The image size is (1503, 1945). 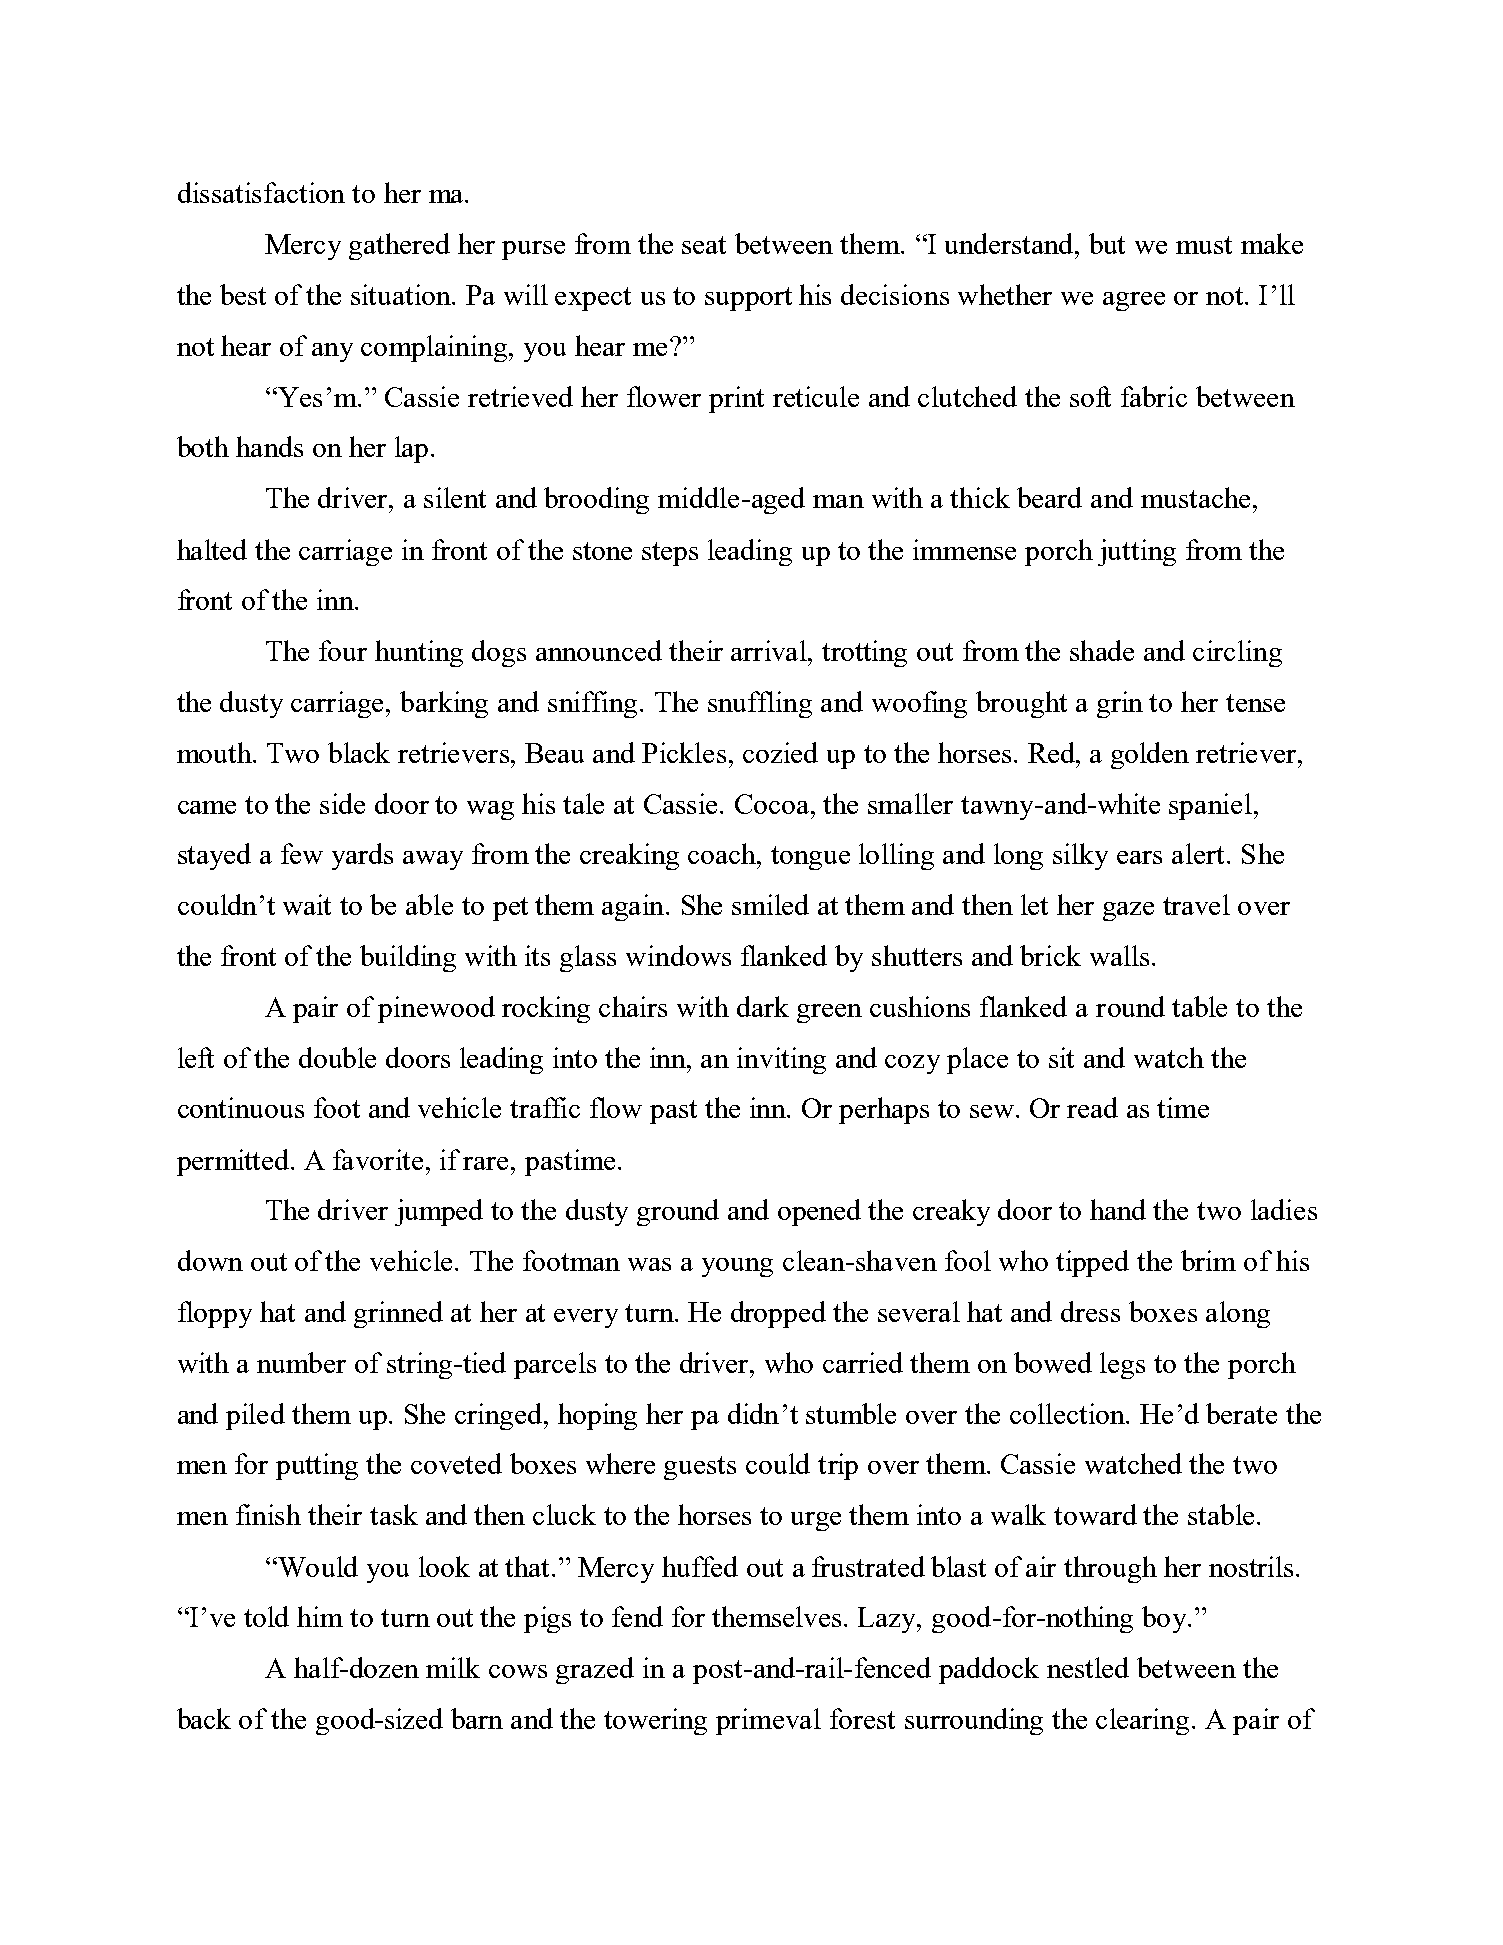 I want to click on but, so click(x=1107, y=243).
